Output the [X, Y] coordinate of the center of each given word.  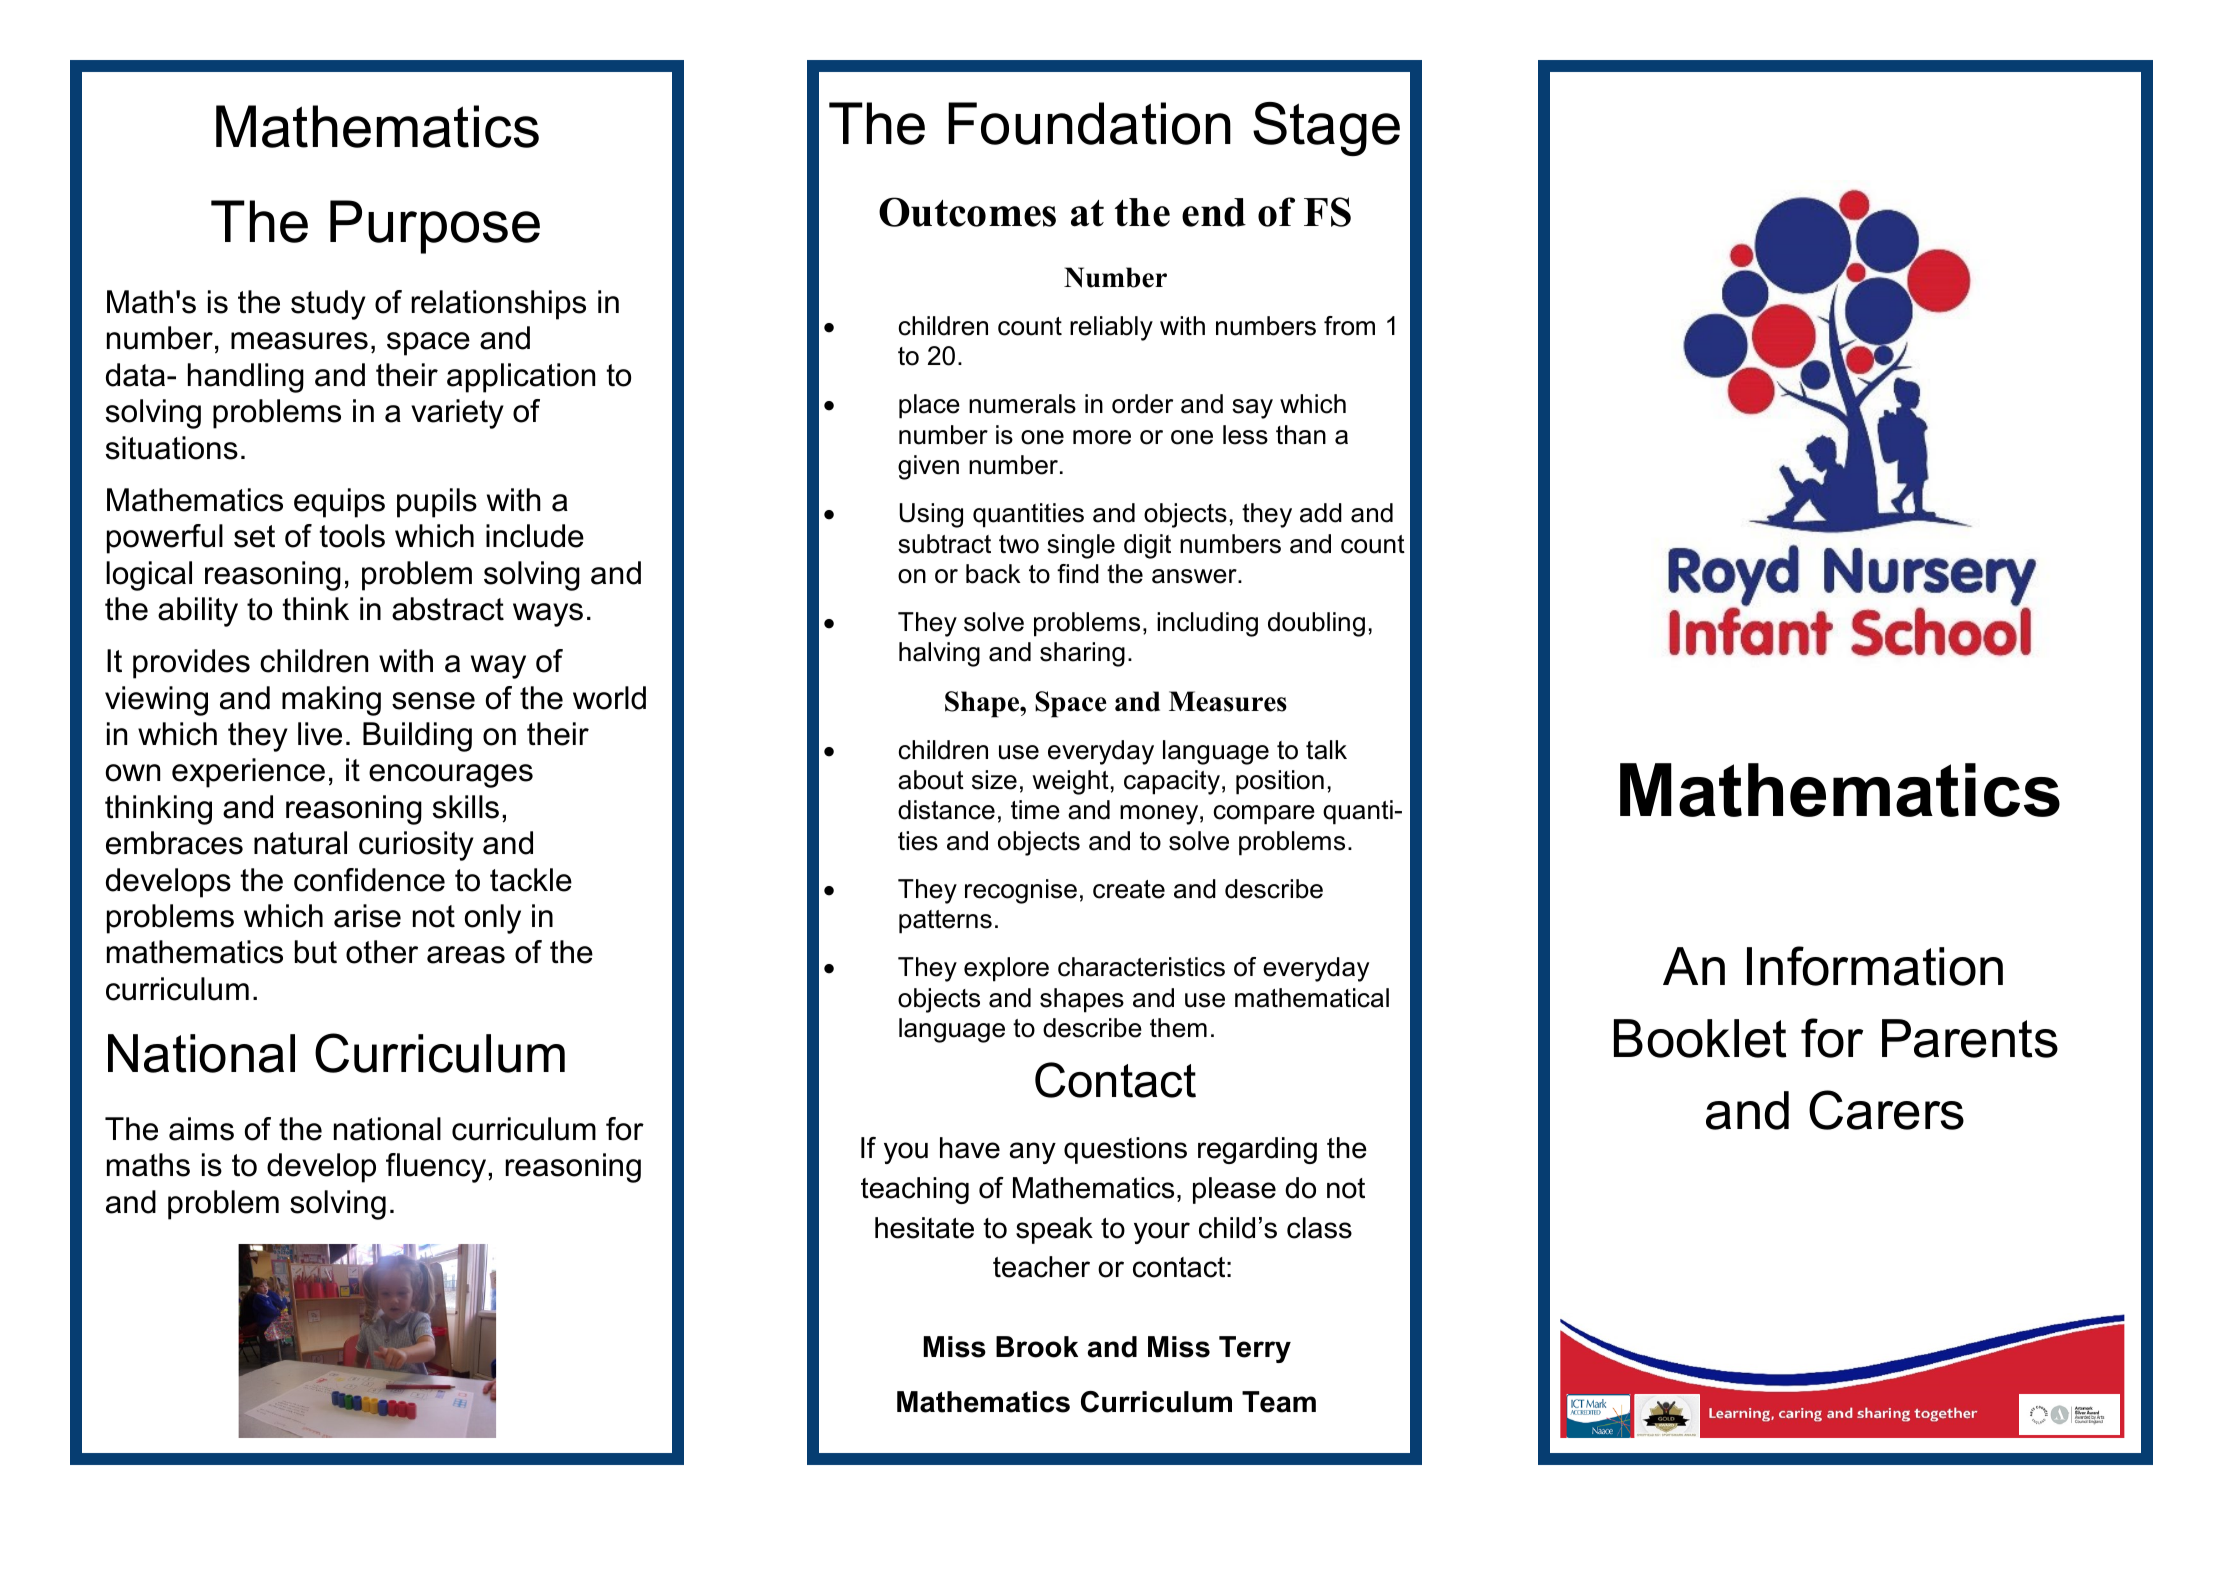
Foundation [1089, 123]
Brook [1037, 1347]
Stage [1326, 129]
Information [1875, 966]
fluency [436, 1168]
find [1078, 574]
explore [1006, 969]
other [382, 952]
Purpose [435, 227]
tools [352, 536]
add [1321, 513]
